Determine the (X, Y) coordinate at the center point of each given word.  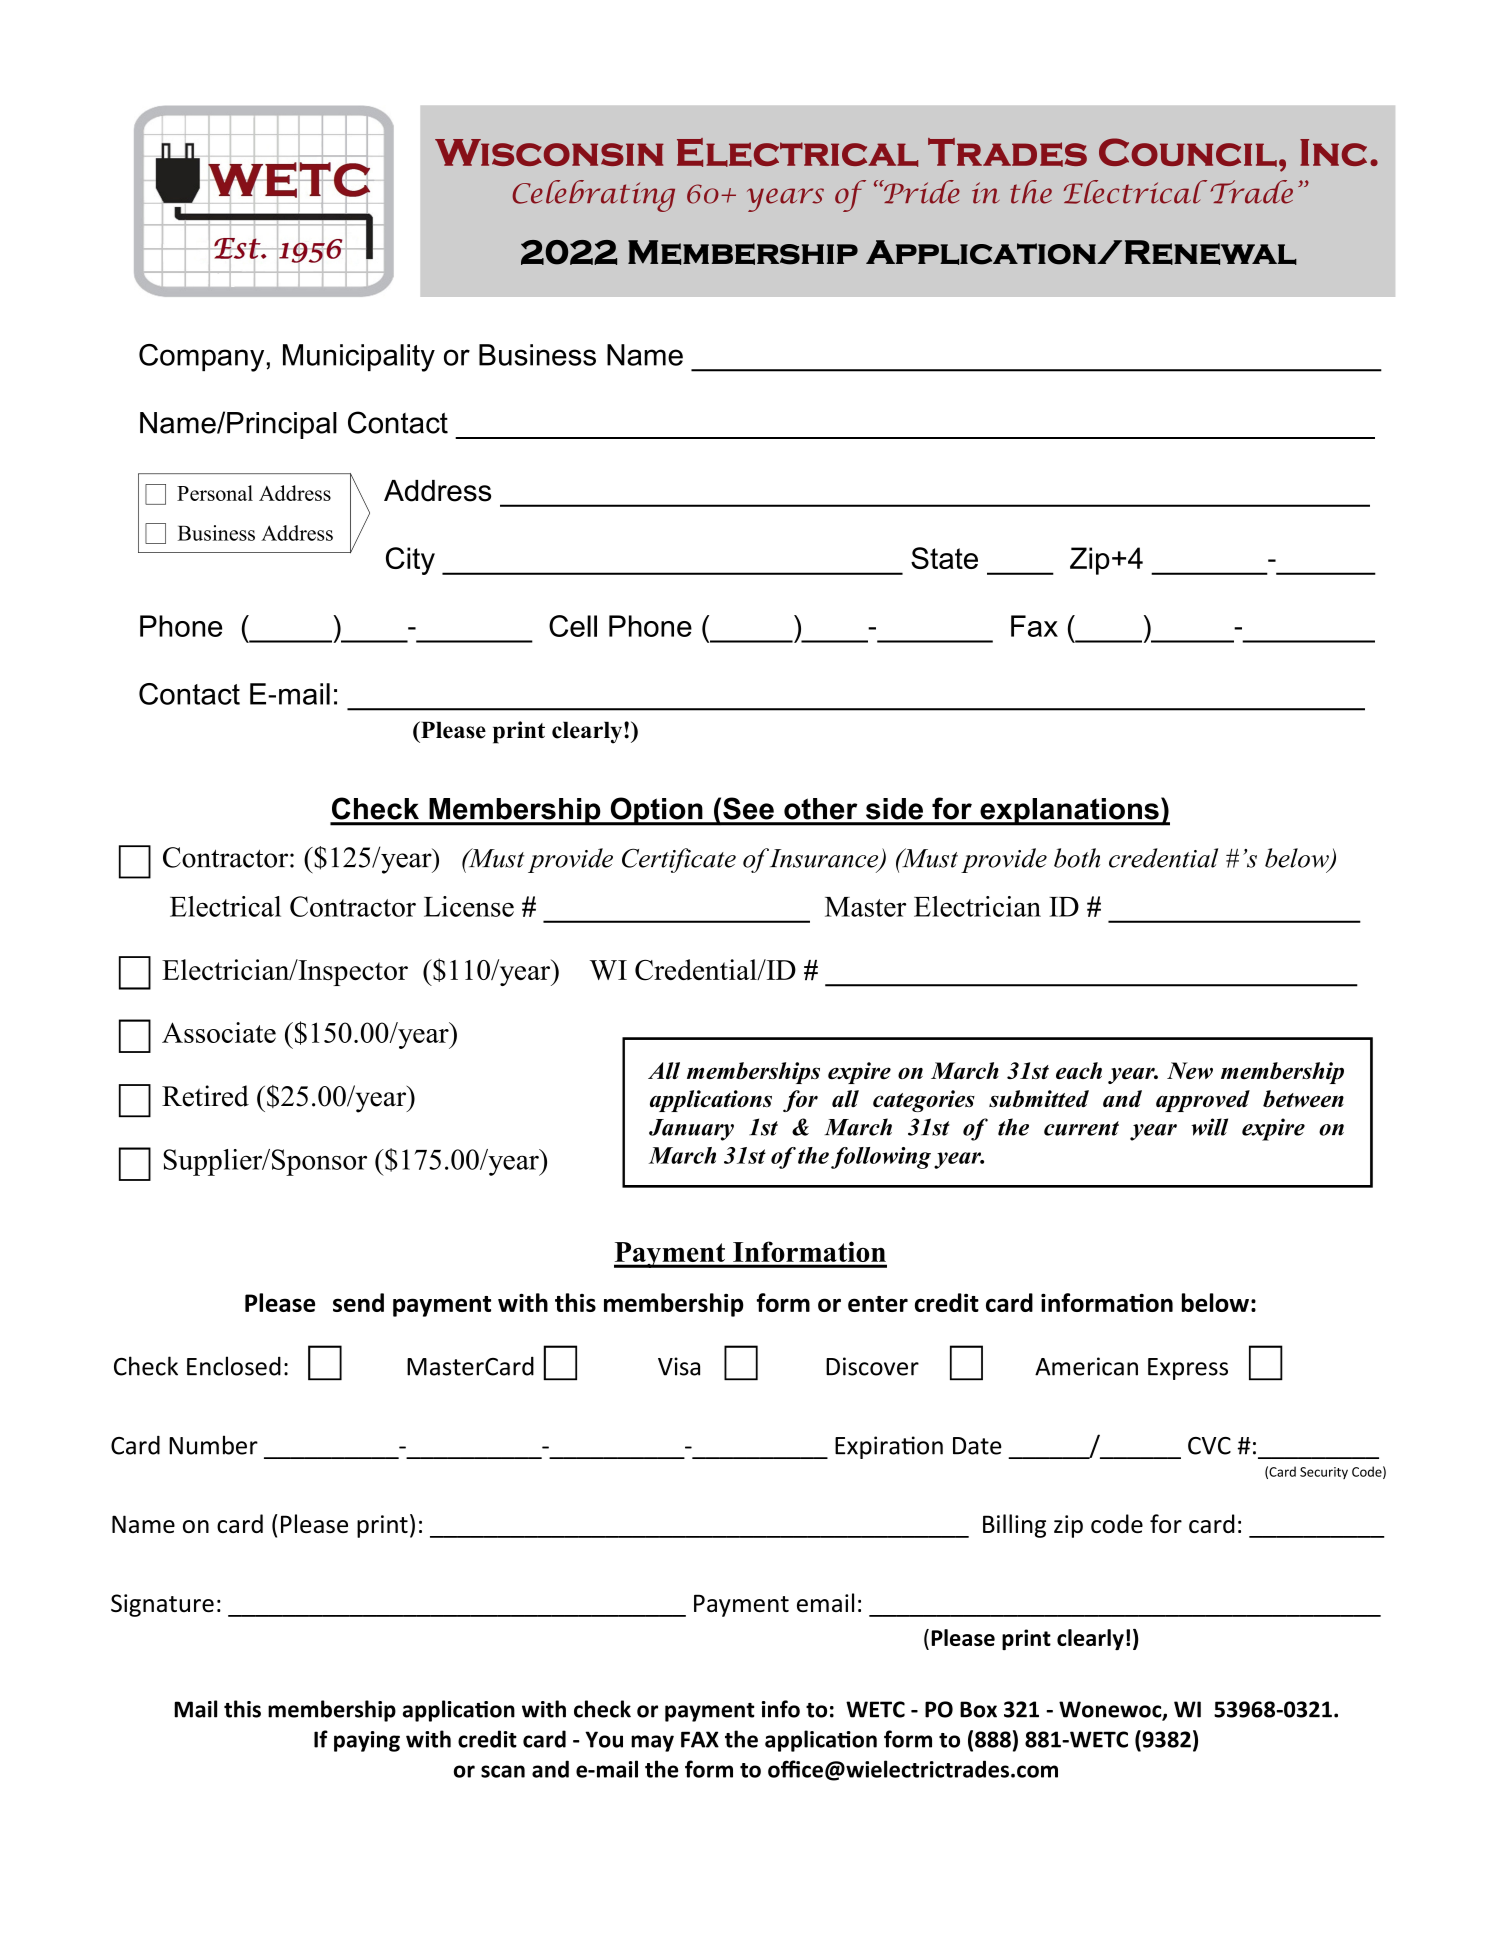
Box (978, 1709)
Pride (921, 192)
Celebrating (593, 196)
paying (367, 1741)
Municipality (359, 358)
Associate (219, 1032)
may (652, 1743)
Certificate (679, 860)
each (1079, 1070)
